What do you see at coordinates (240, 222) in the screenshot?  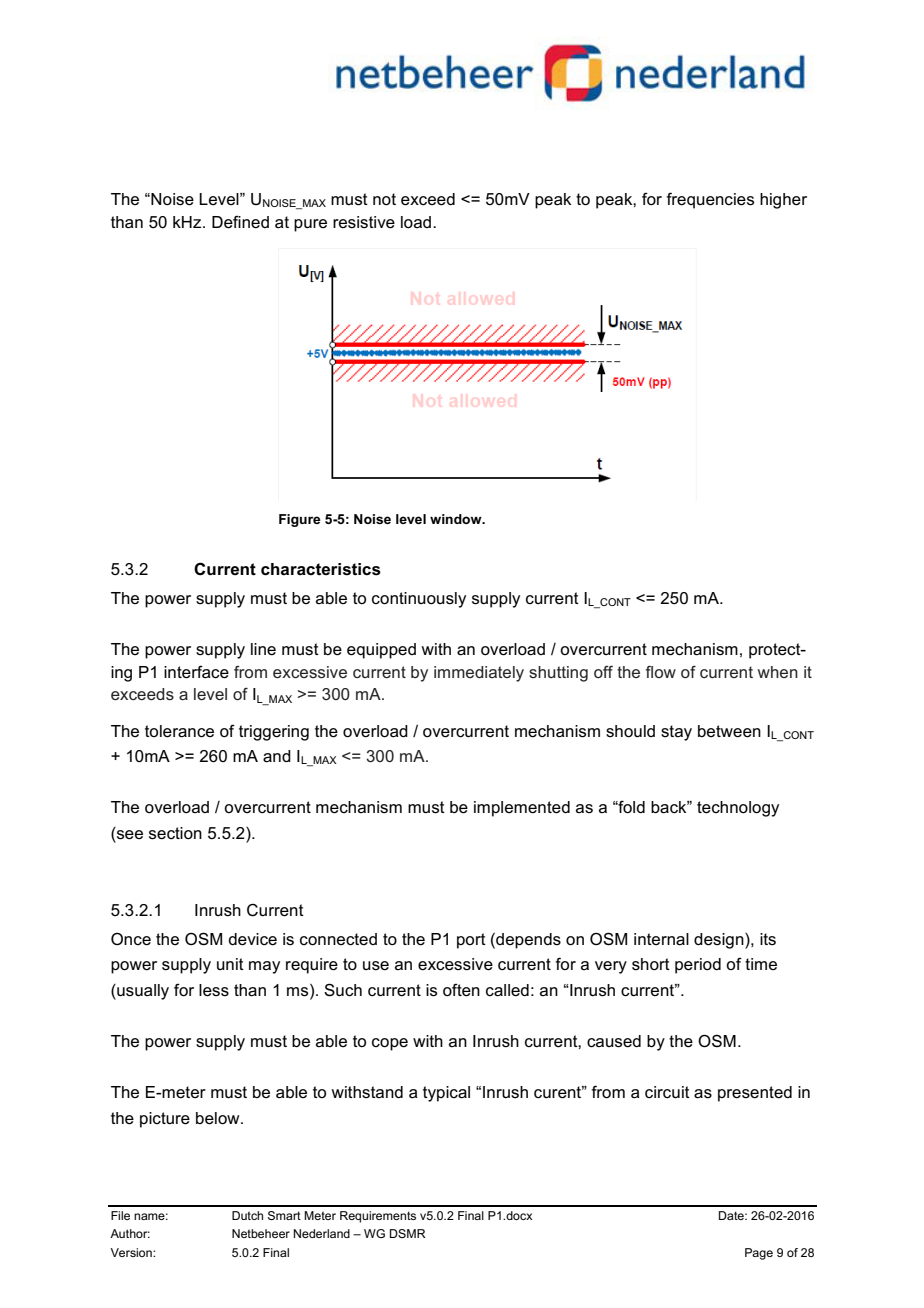 I see `Defined` at bounding box center [240, 222].
